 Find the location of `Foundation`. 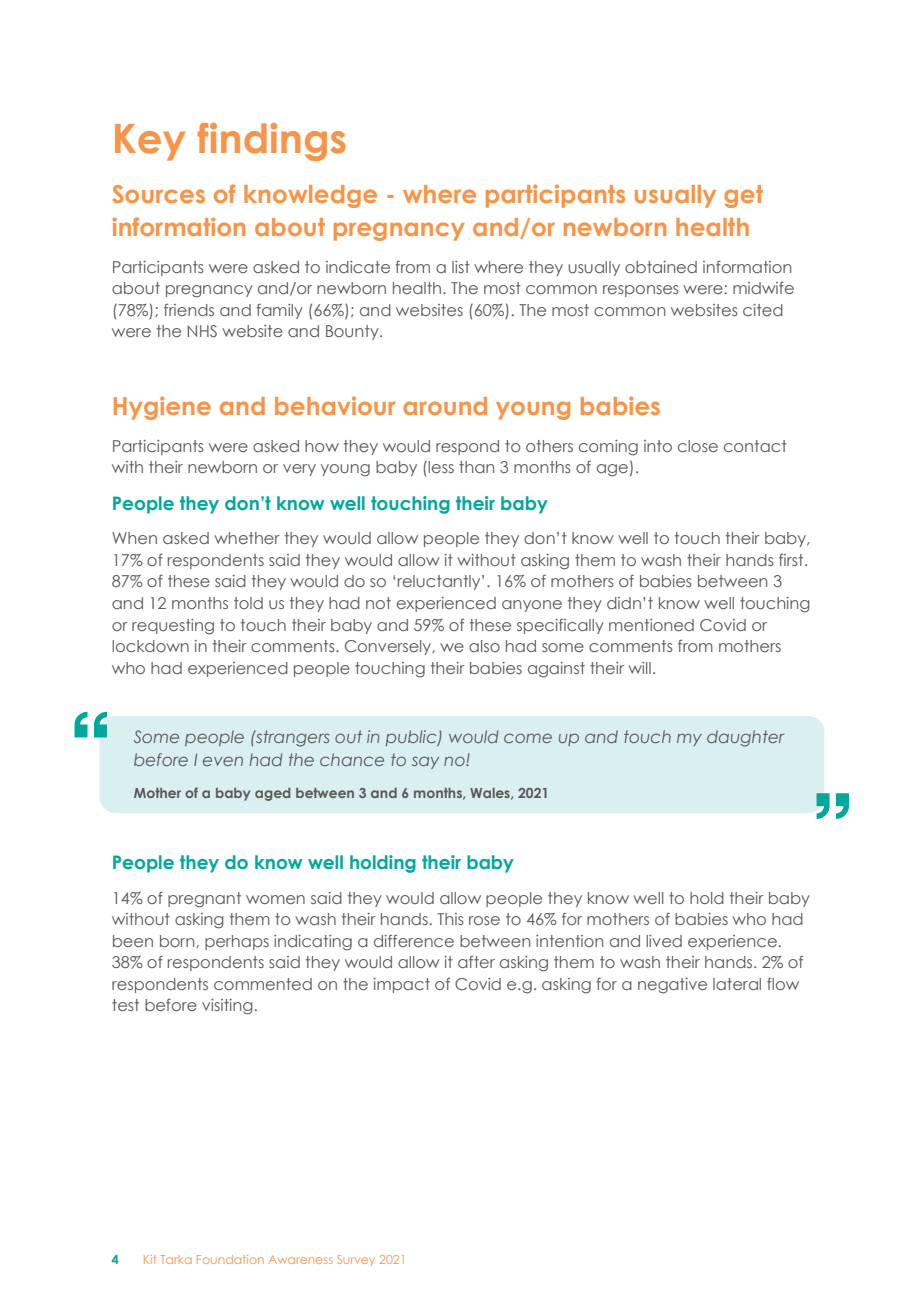

Foundation is located at coordinates (230, 1259).
